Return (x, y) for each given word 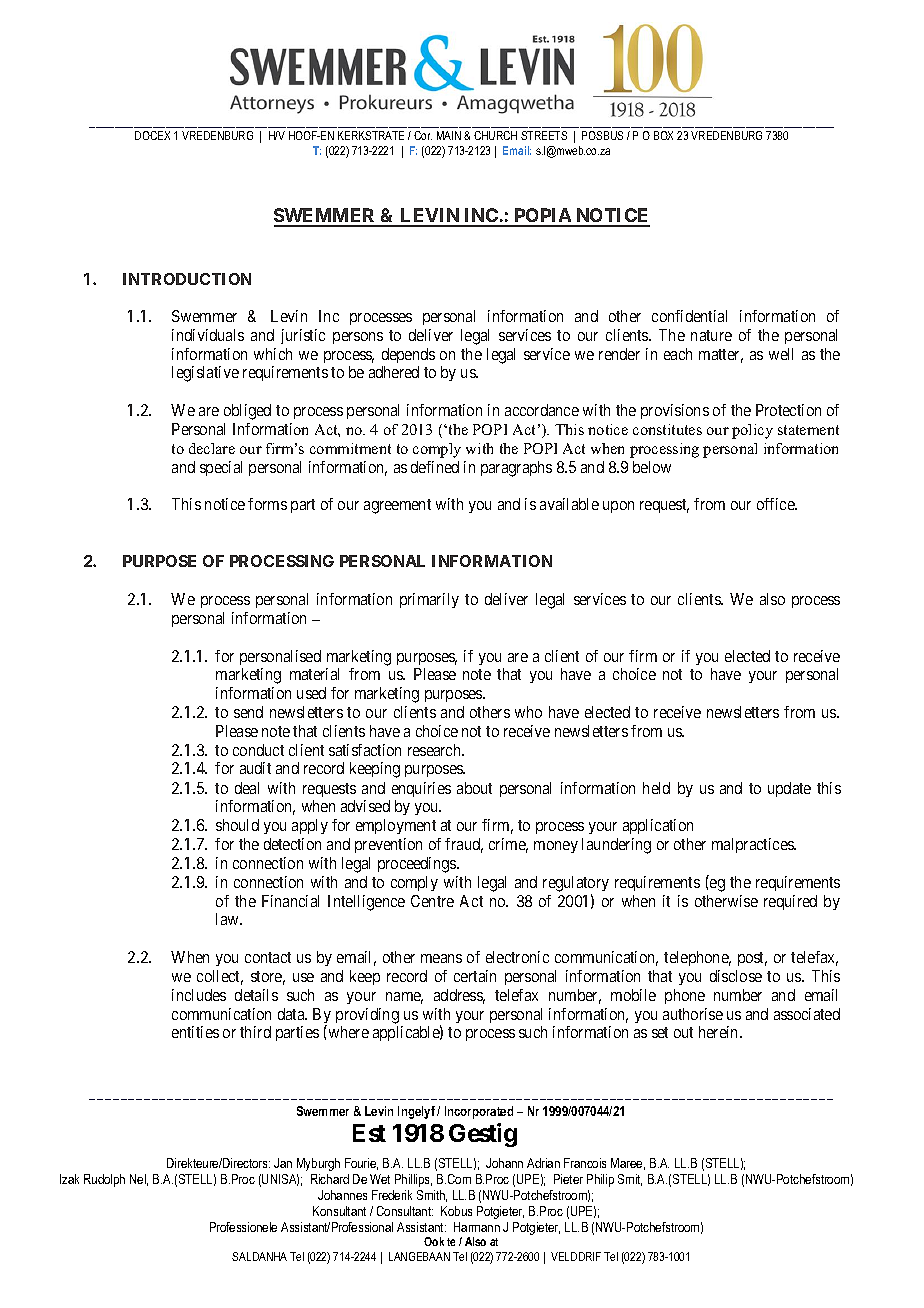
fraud (464, 845)
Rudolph (104, 1180)
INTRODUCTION (187, 279)
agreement (397, 506)
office (776, 504)
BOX (663, 135)
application (658, 826)
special (221, 468)
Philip (600, 1180)
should (237, 825)
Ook (434, 1241)
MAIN (449, 135)
